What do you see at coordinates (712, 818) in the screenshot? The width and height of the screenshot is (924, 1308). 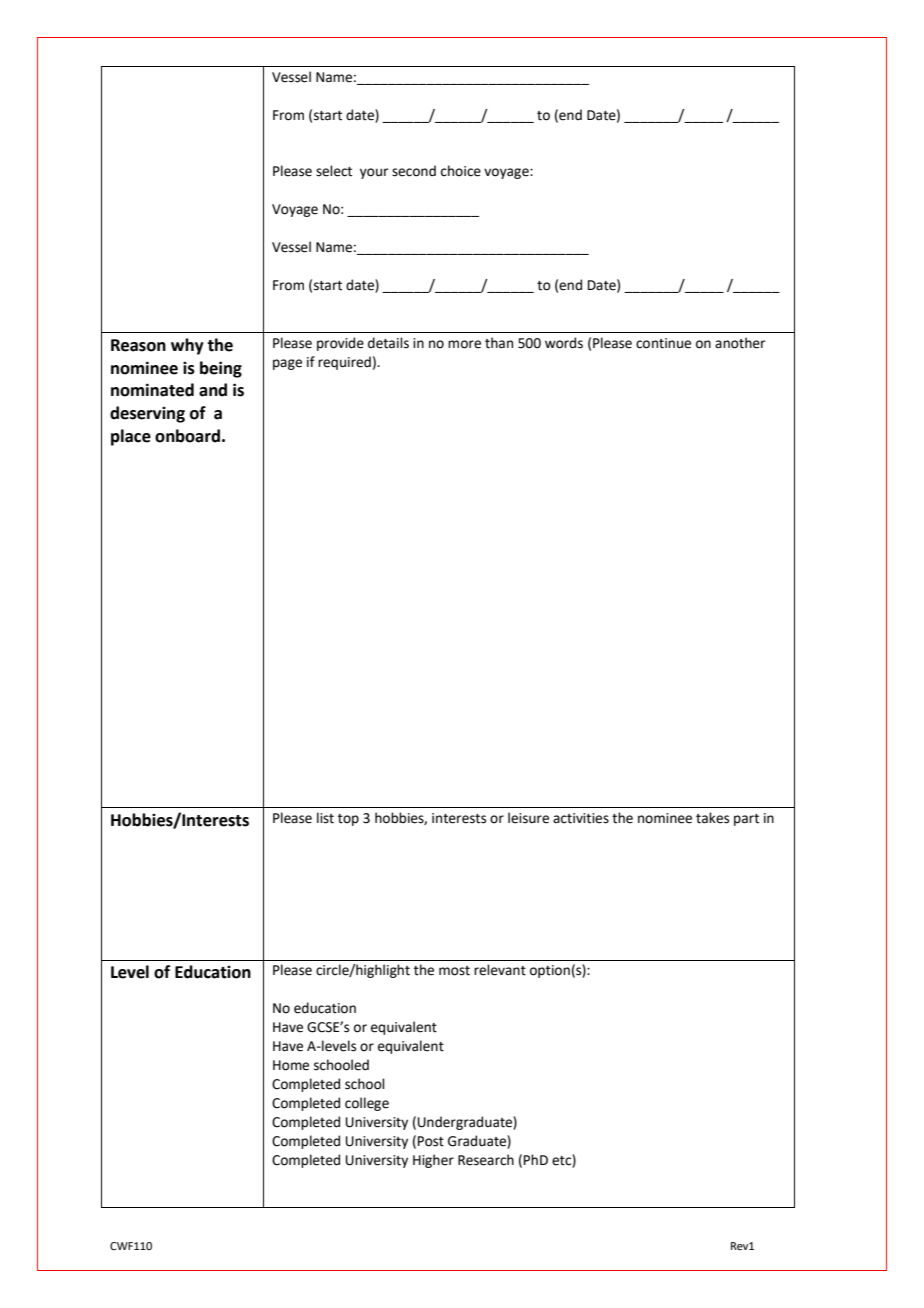 I see `takes` at bounding box center [712, 818].
